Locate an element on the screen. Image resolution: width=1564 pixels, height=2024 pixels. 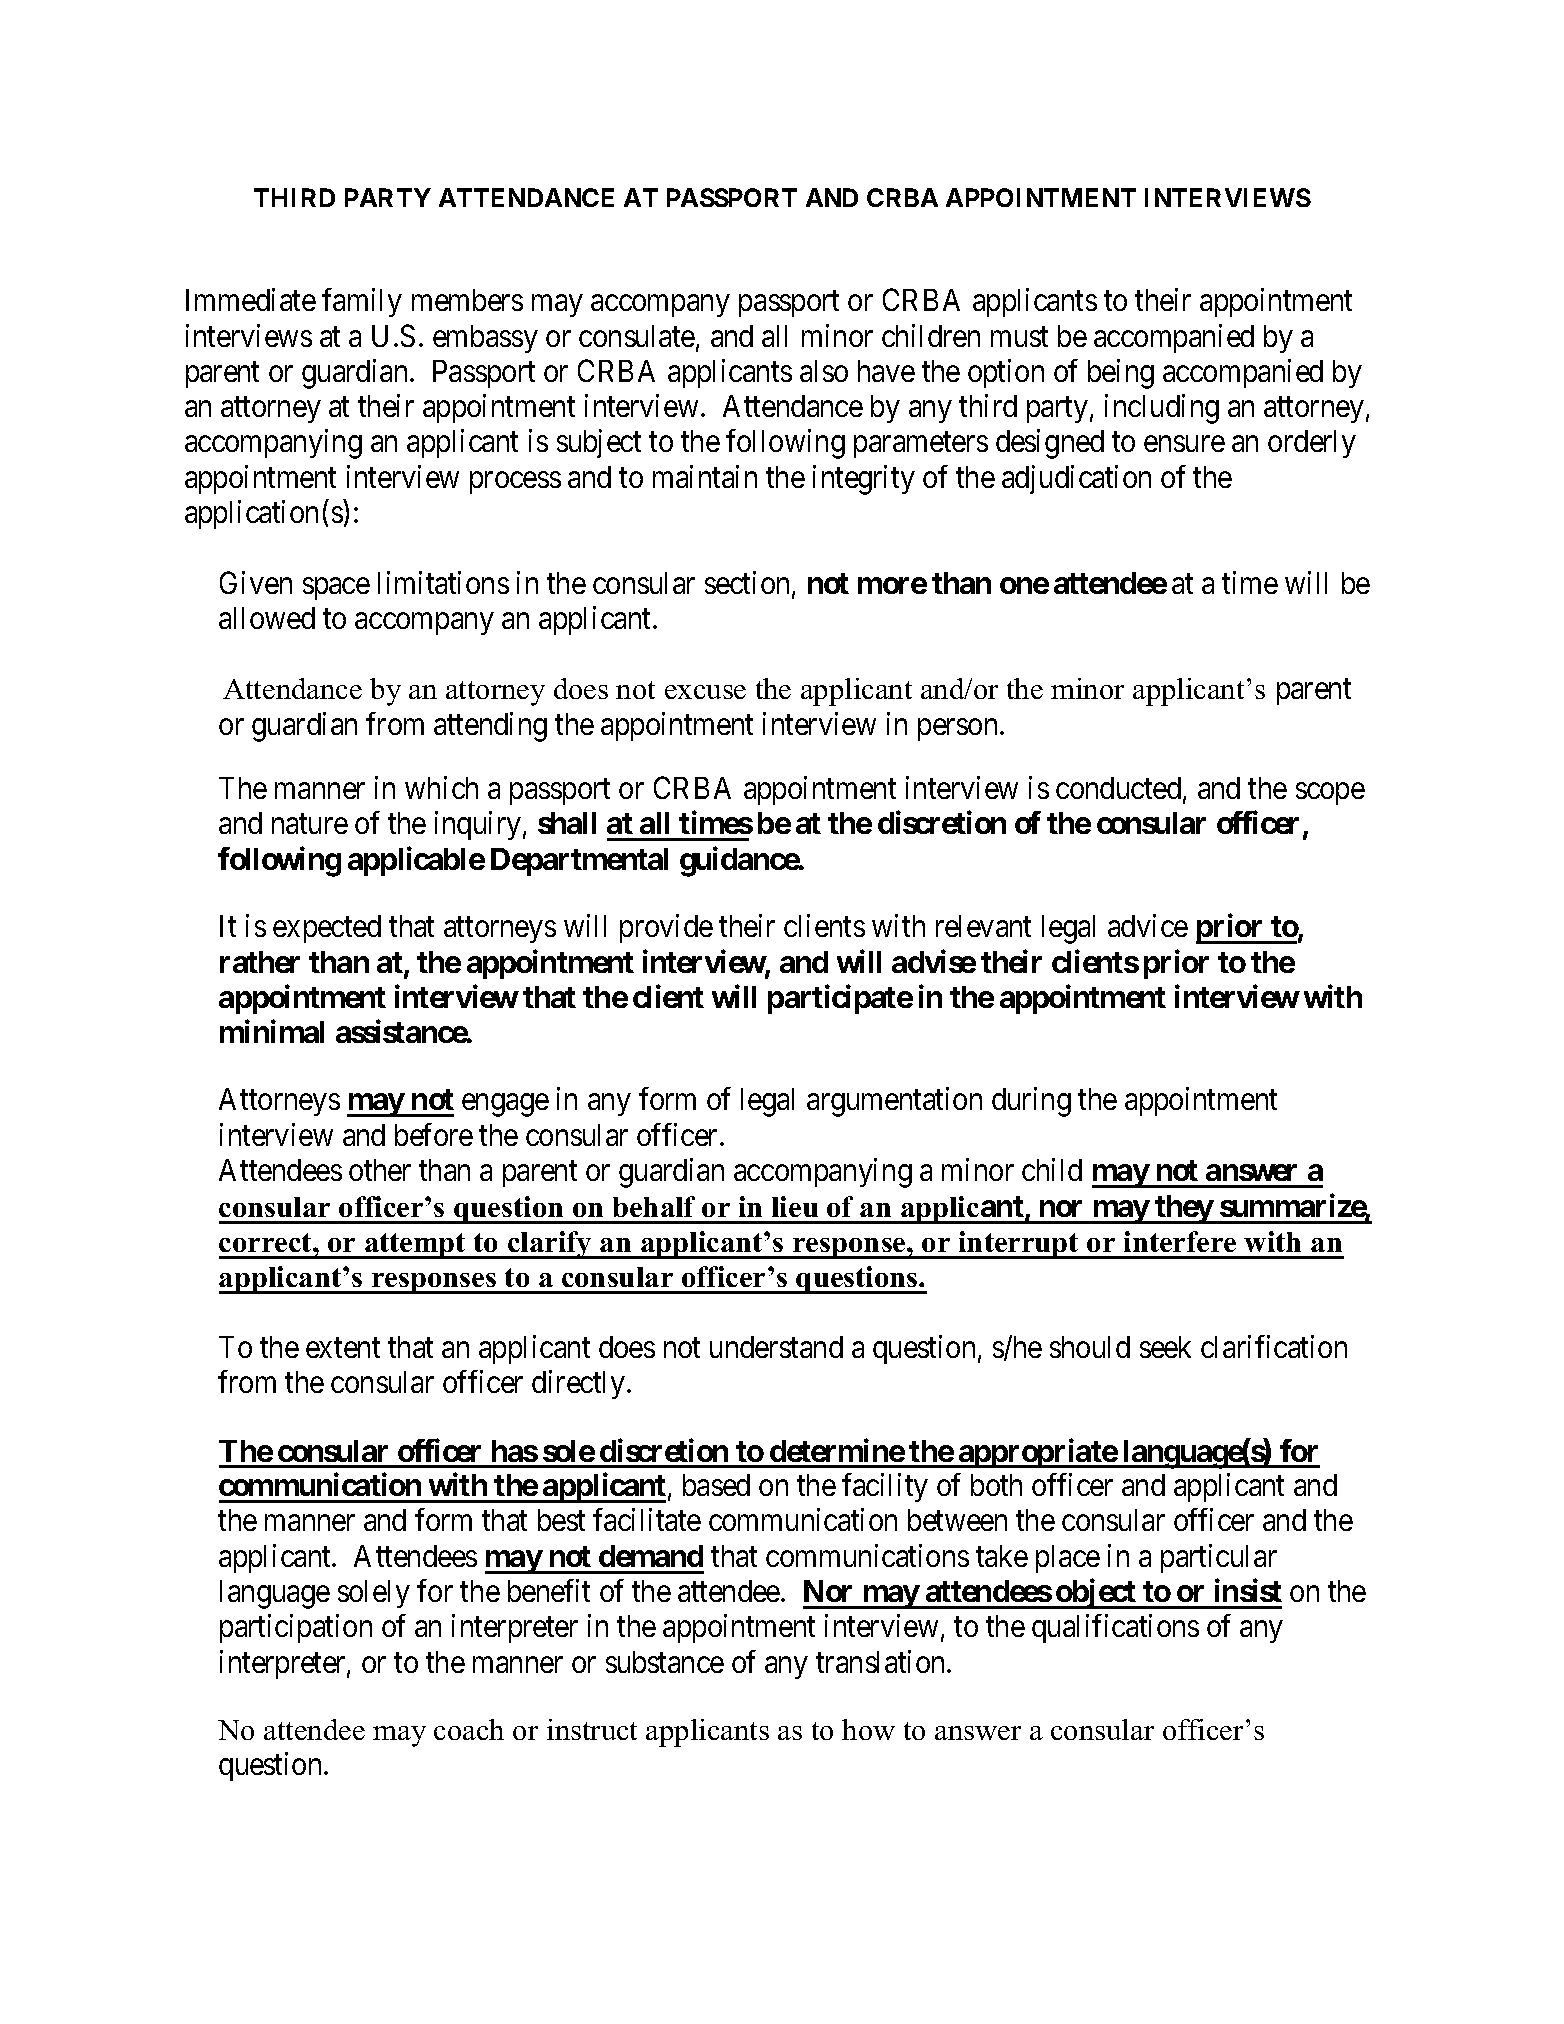
family is located at coordinates (362, 303).
